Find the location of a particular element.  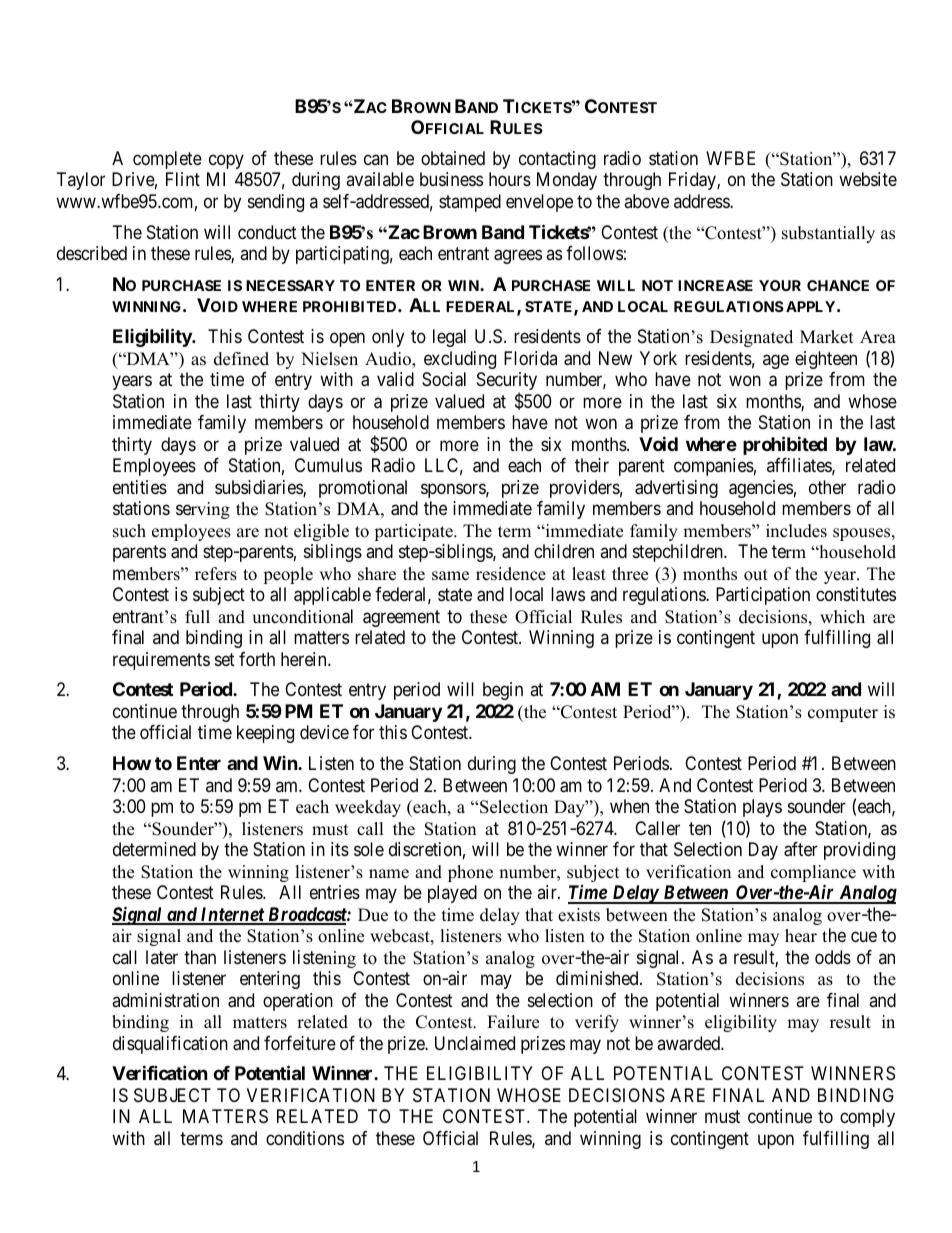

begin is located at coordinates (503, 691).
